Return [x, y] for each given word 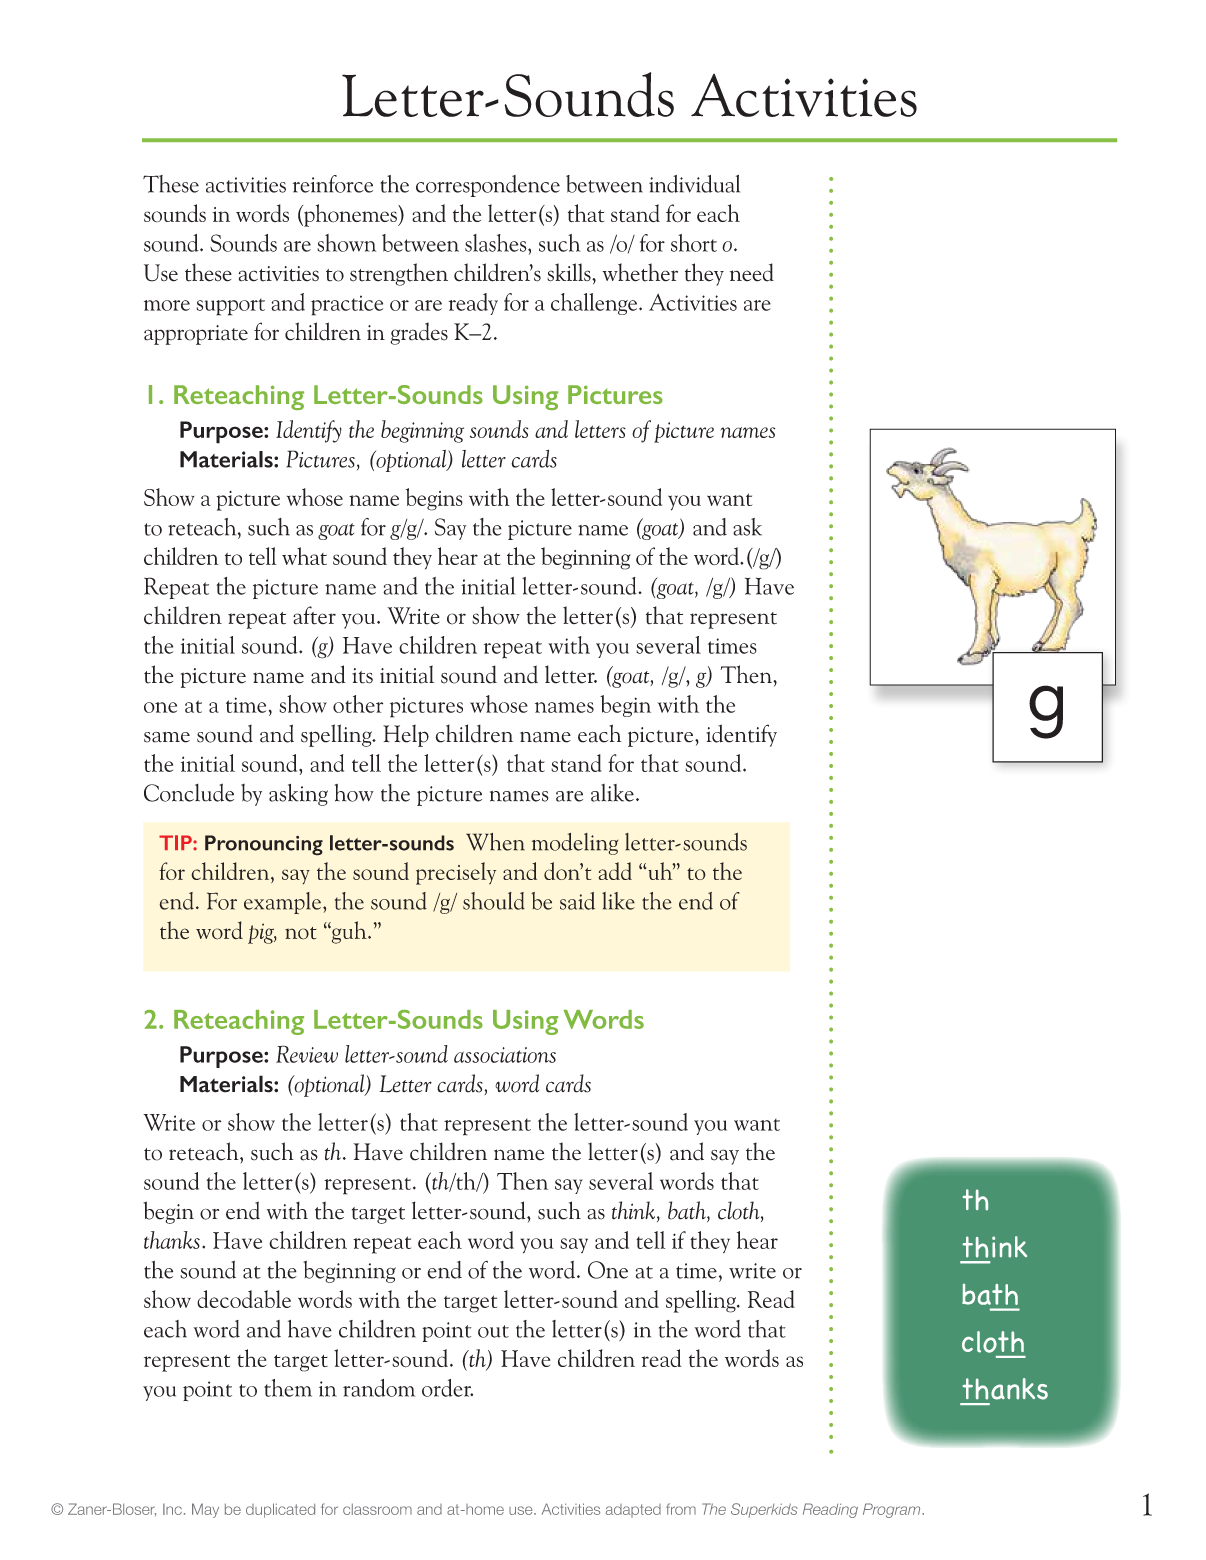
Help [406, 736]
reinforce [333, 184]
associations [505, 1055]
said [577, 901]
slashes [497, 243]
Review [307, 1054]
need [752, 272]
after [314, 615]
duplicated [280, 1510]
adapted [633, 1511]
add [615, 871]
